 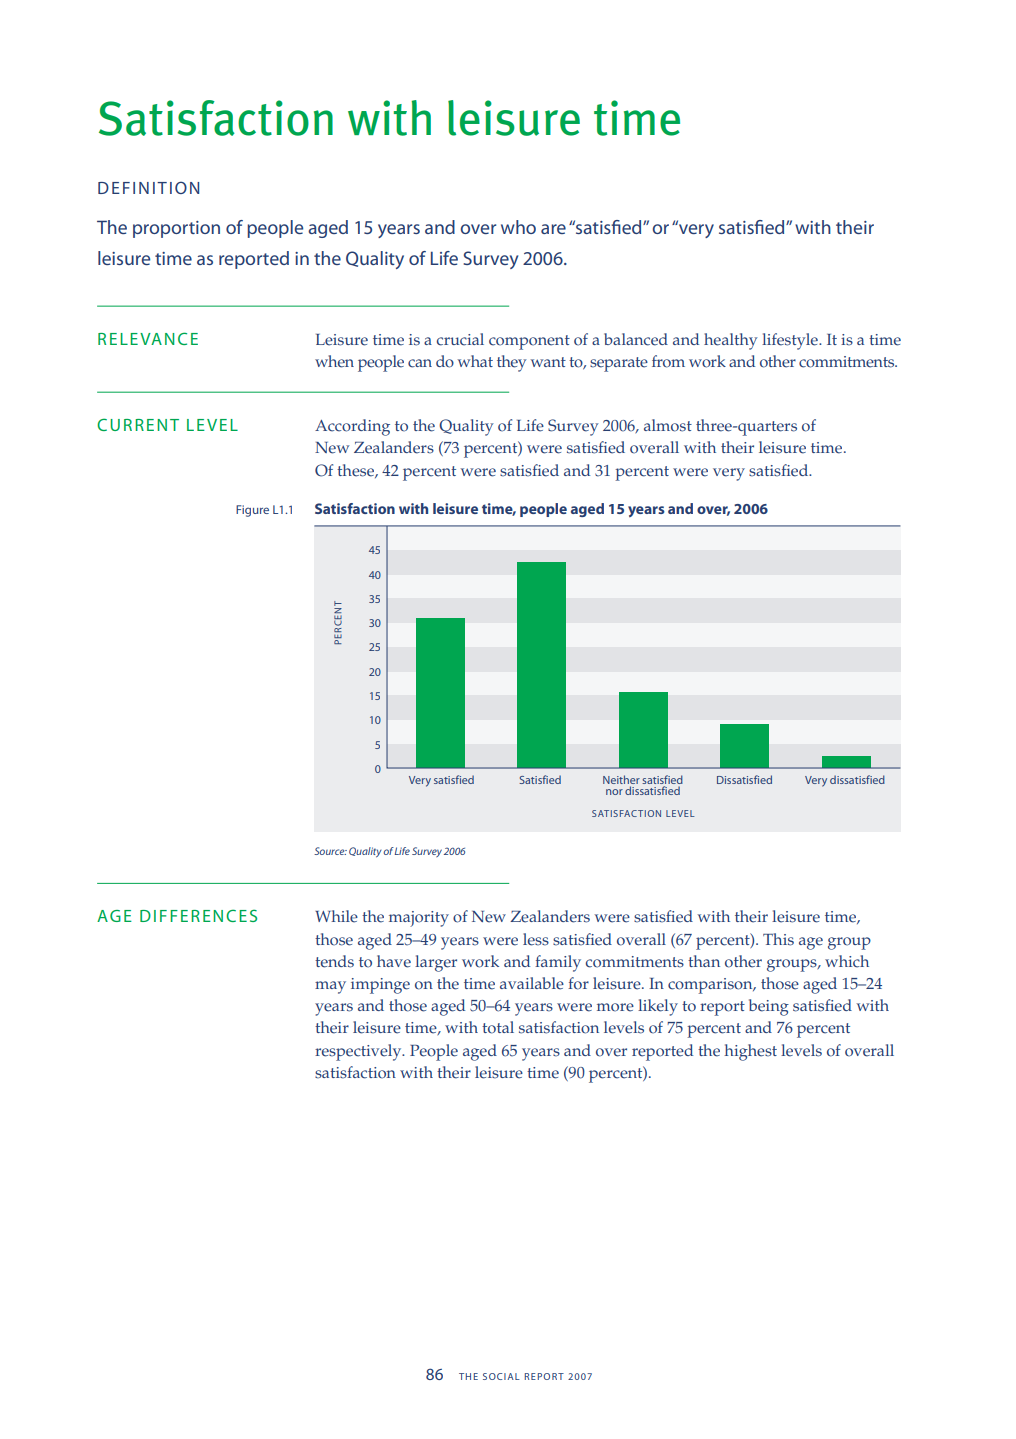 What do you see at coordinates (501, 1376) in the screenshot?
I see `SOCIAL` at bounding box center [501, 1376].
